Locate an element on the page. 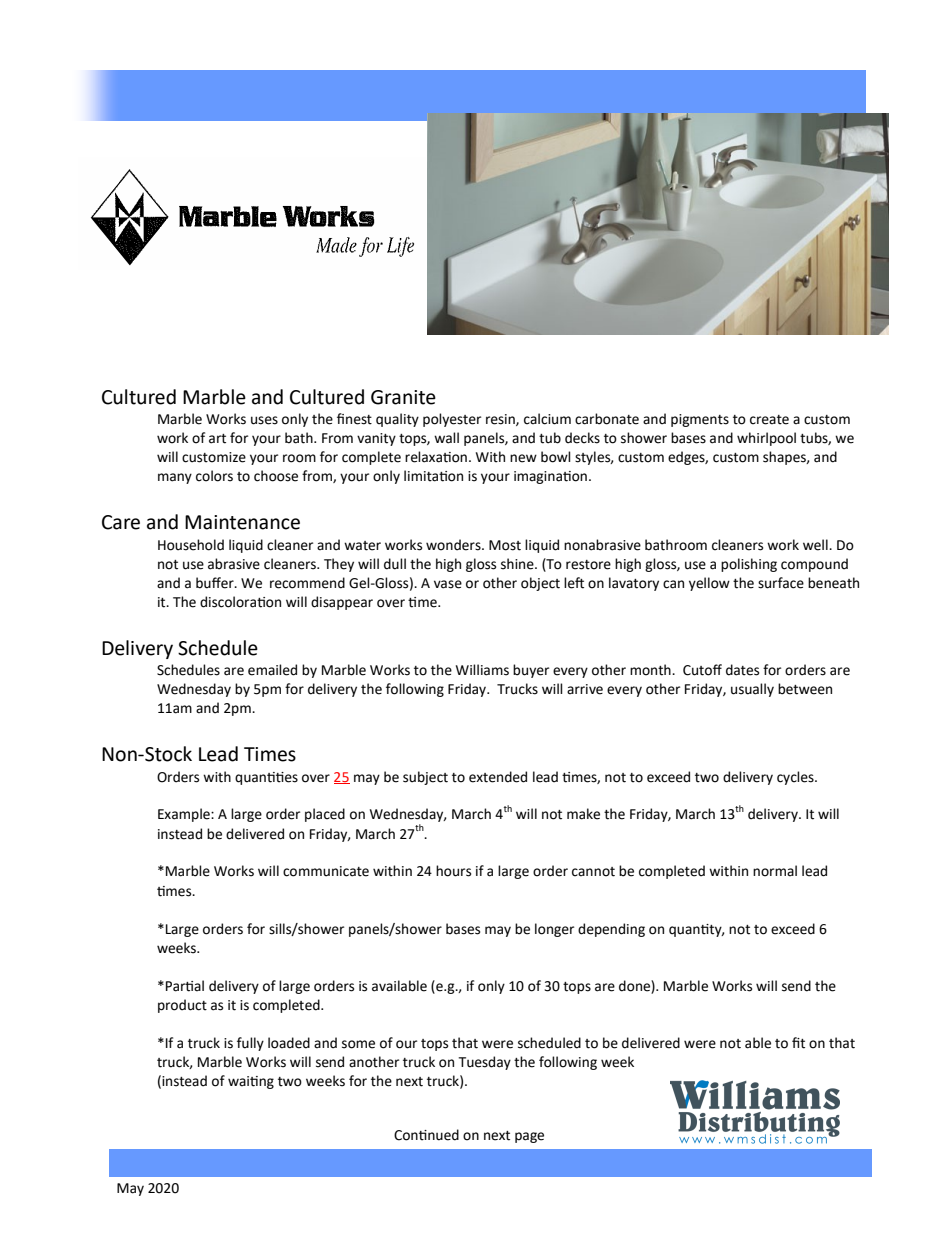 This image has width=952, height=1233. communicate is located at coordinates (326, 871).
